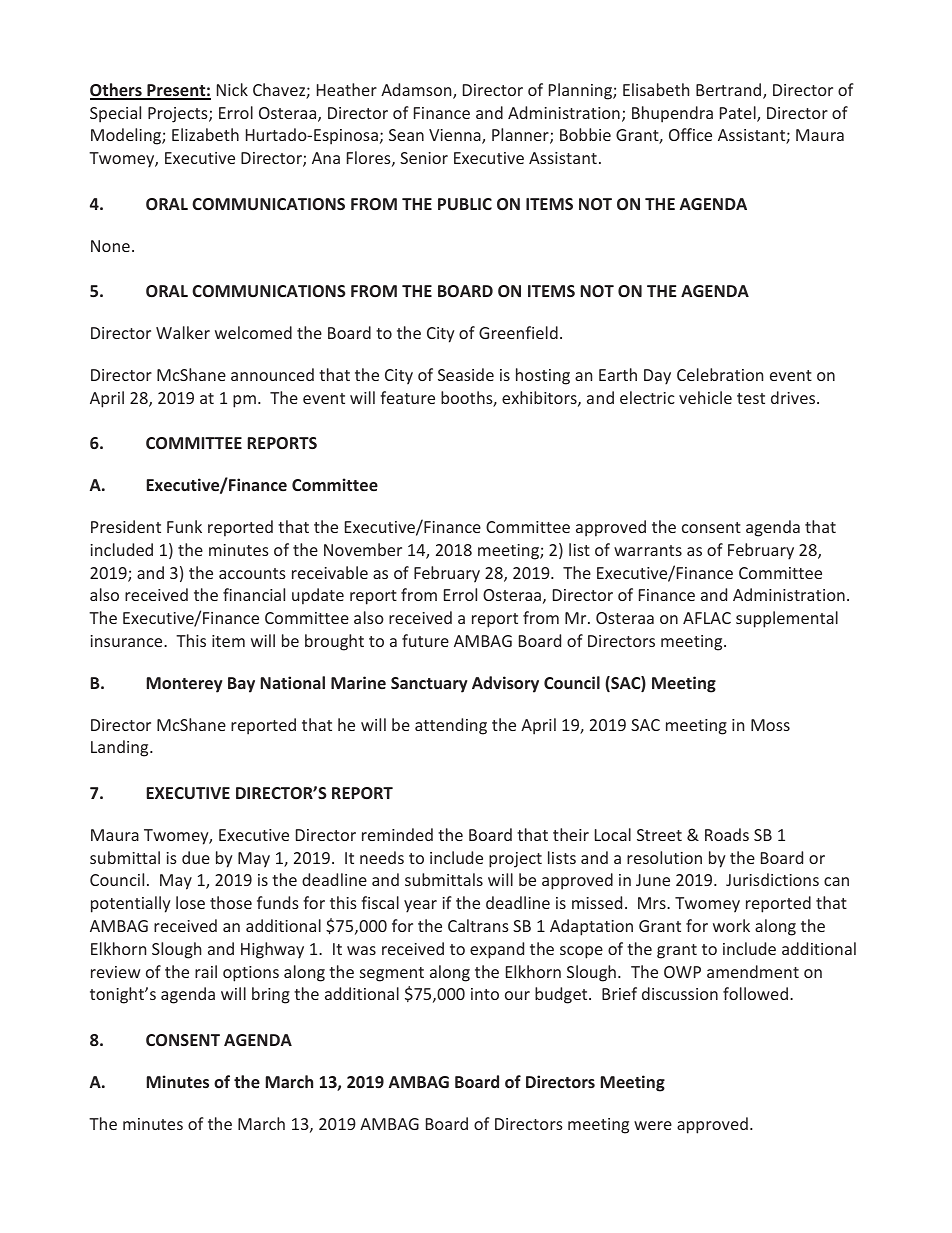 This image has width=952, height=1233. I want to click on Funk, so click(184, 526).
